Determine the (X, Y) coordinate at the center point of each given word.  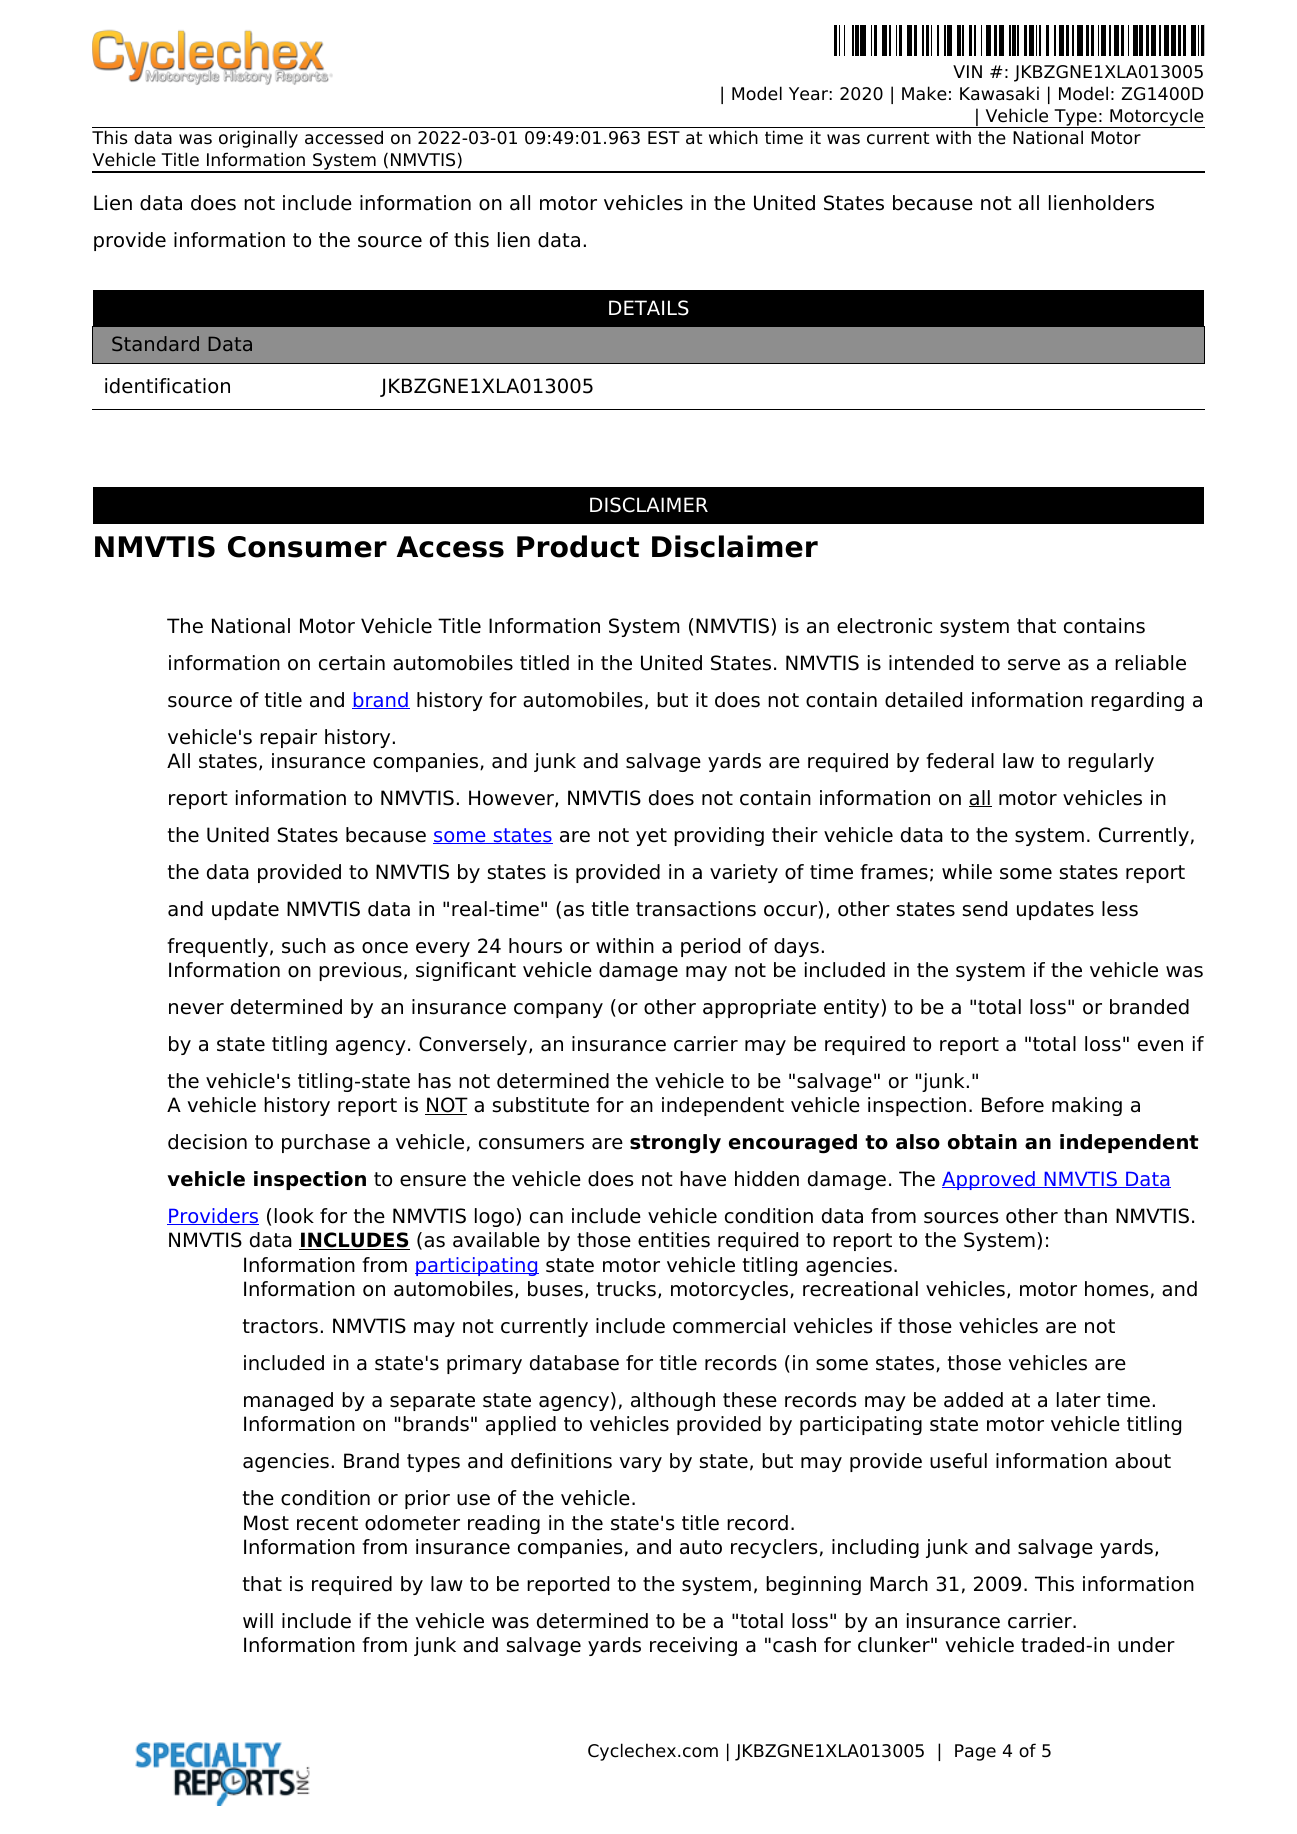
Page (975, 1752)
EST (664, 138)
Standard (155, 343)
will (258, 1620)
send (985, 909)
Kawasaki (999, 93)
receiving (693, 1646)
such (304, 946)
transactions (696, 909)
